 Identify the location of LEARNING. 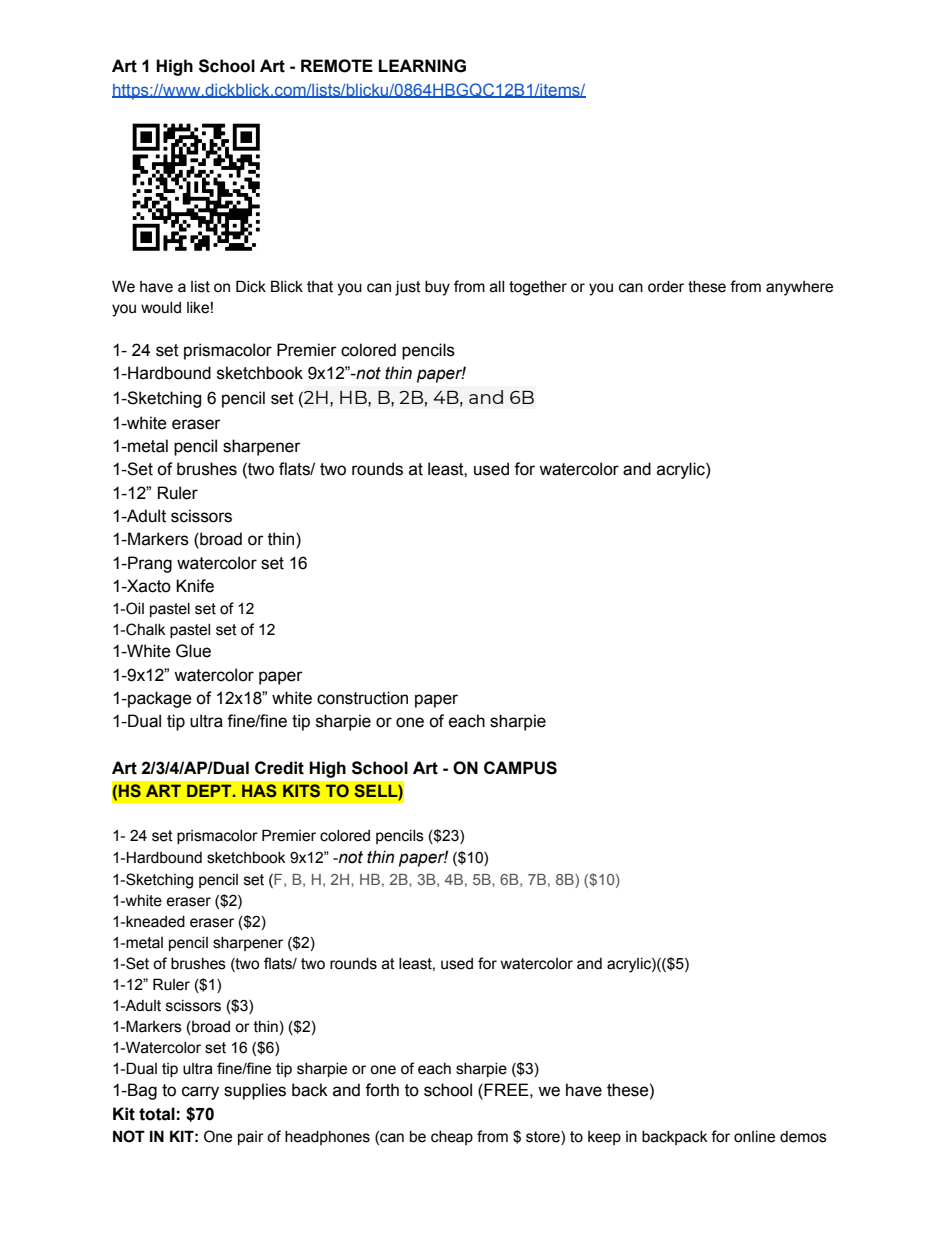
(422, 66).
